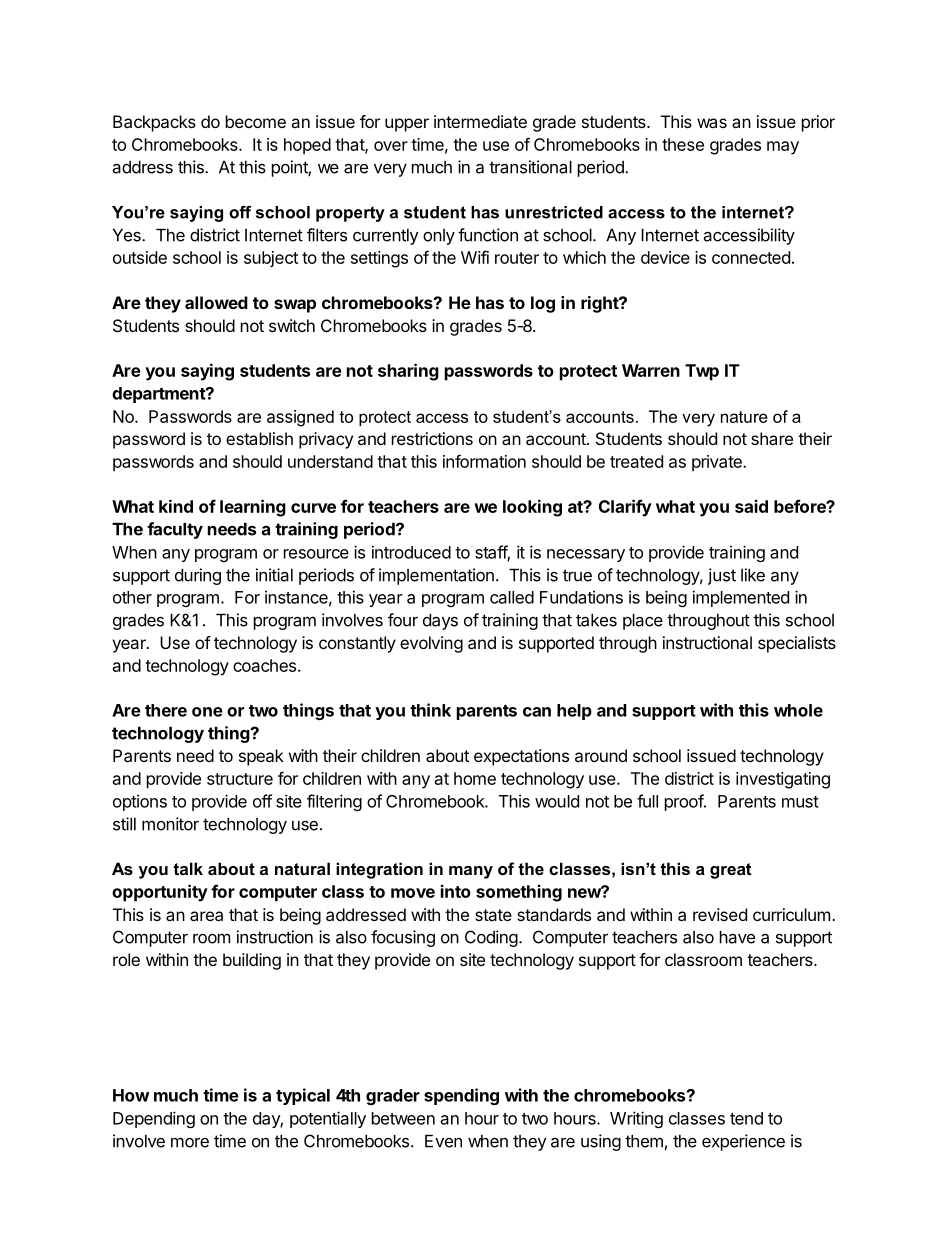 The height and width of the screenshot is (1233, 952). What do you see at coordinates (159, 395) in the screenshot?
I see `department` at bounding box center [159, 395].
